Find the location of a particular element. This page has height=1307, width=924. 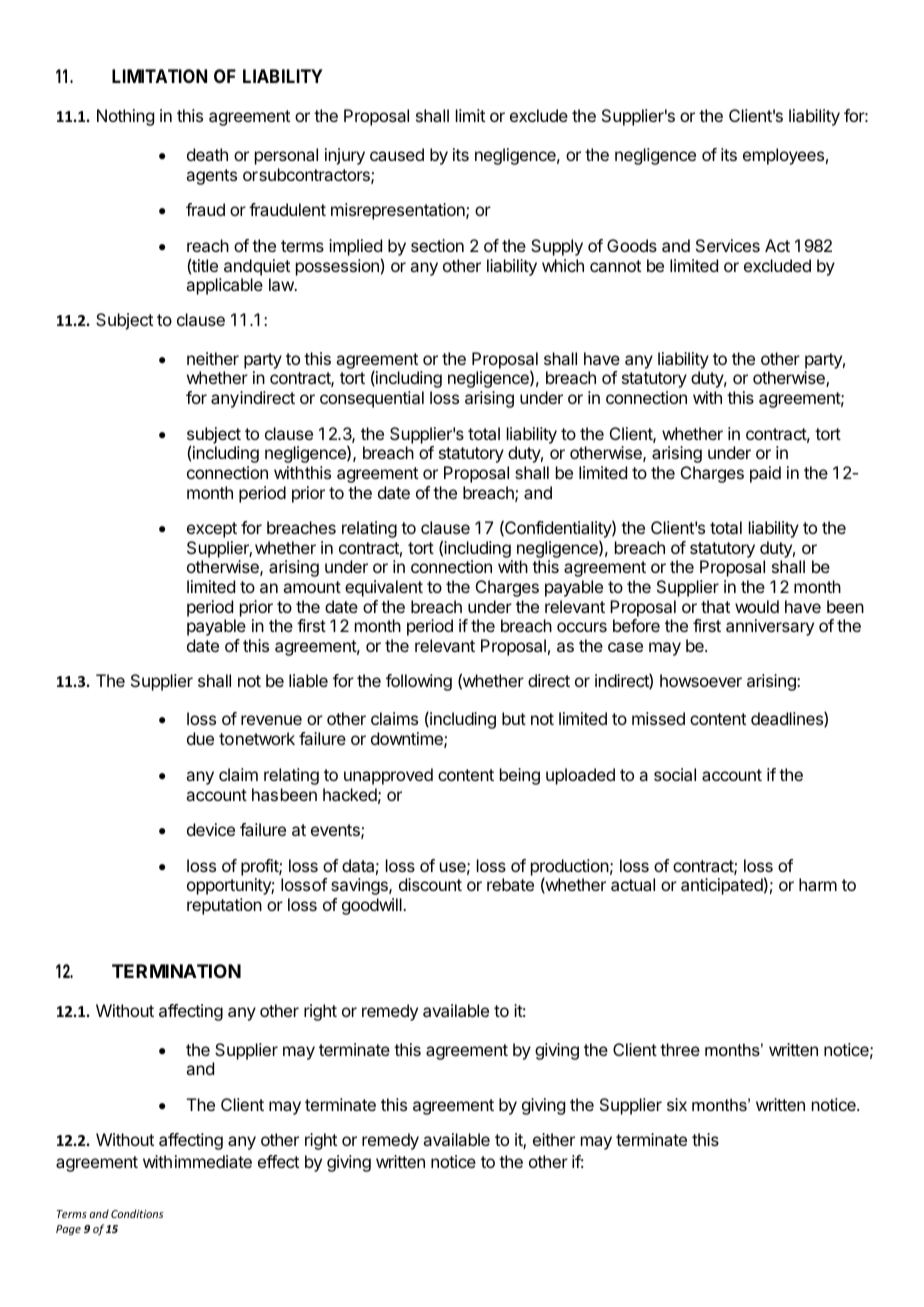

Conditions is located at coordinates (137, 1213).
